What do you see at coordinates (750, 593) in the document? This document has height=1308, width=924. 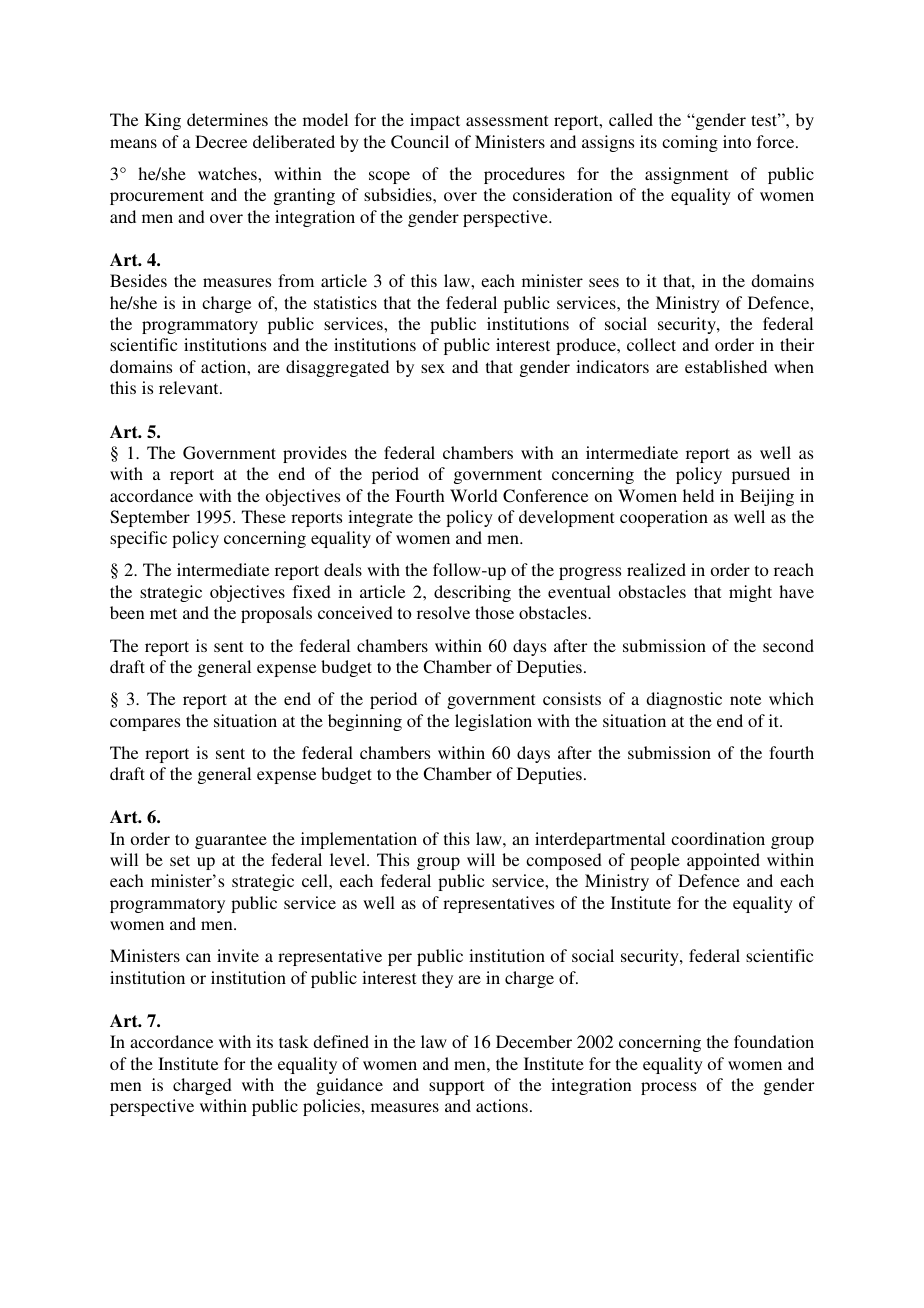 I see `might` at bounding box center [750, 593].
